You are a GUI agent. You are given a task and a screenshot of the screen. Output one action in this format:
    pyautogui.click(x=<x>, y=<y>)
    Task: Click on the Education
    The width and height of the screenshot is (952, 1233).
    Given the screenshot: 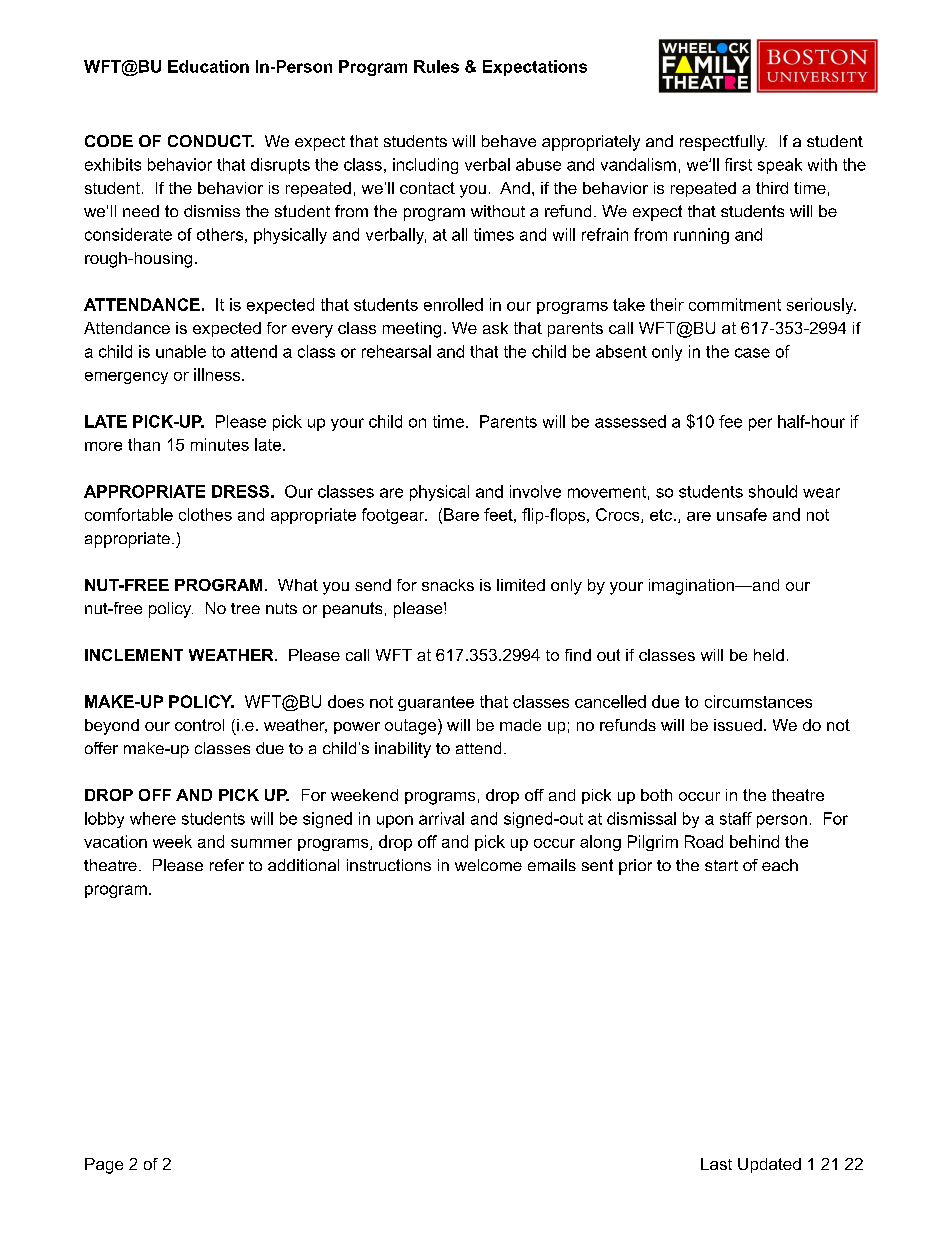 What is the action you would take?
    pyautogui.click(x=208, y=66)
